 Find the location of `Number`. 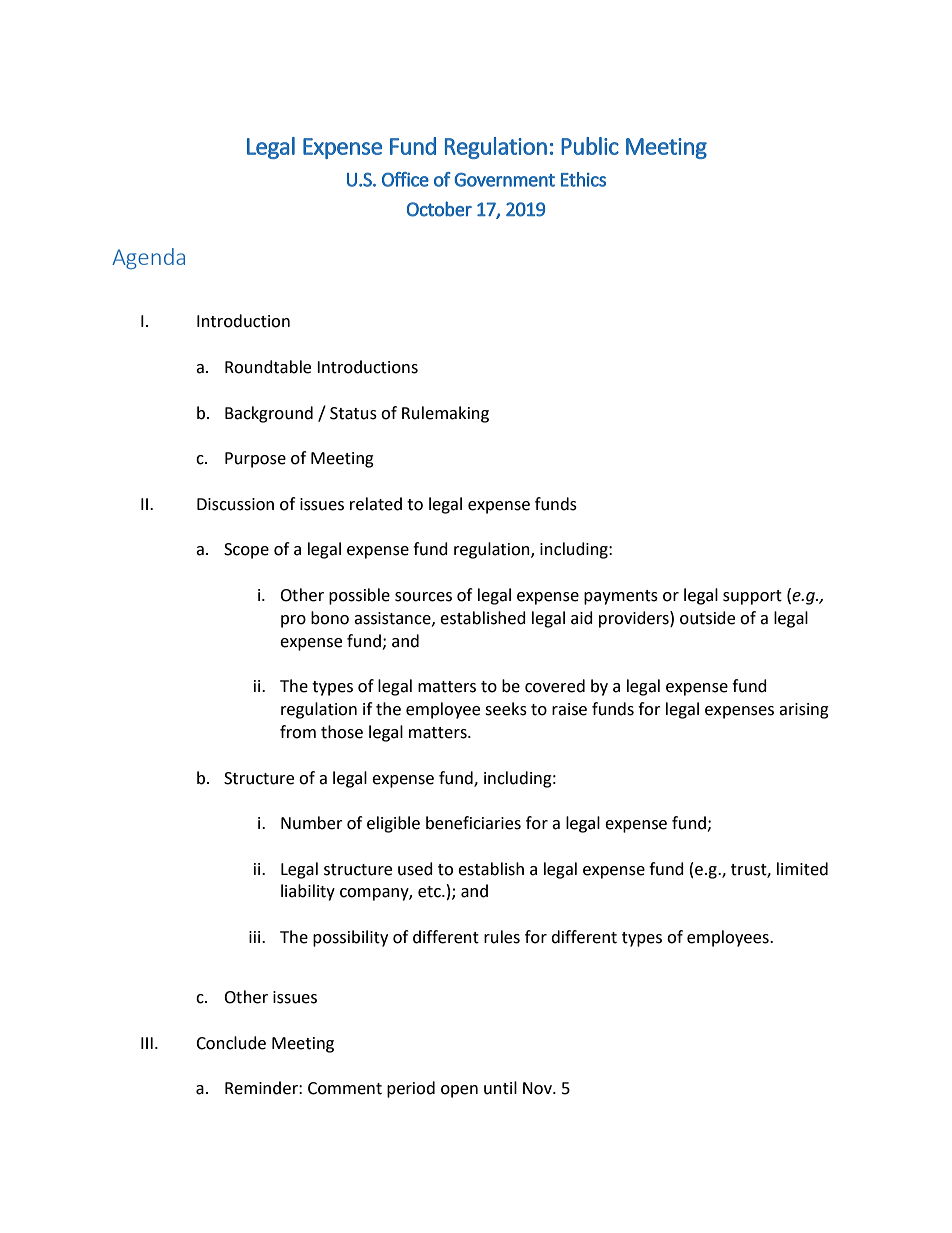

Number is located at coordinates (312, 823).
